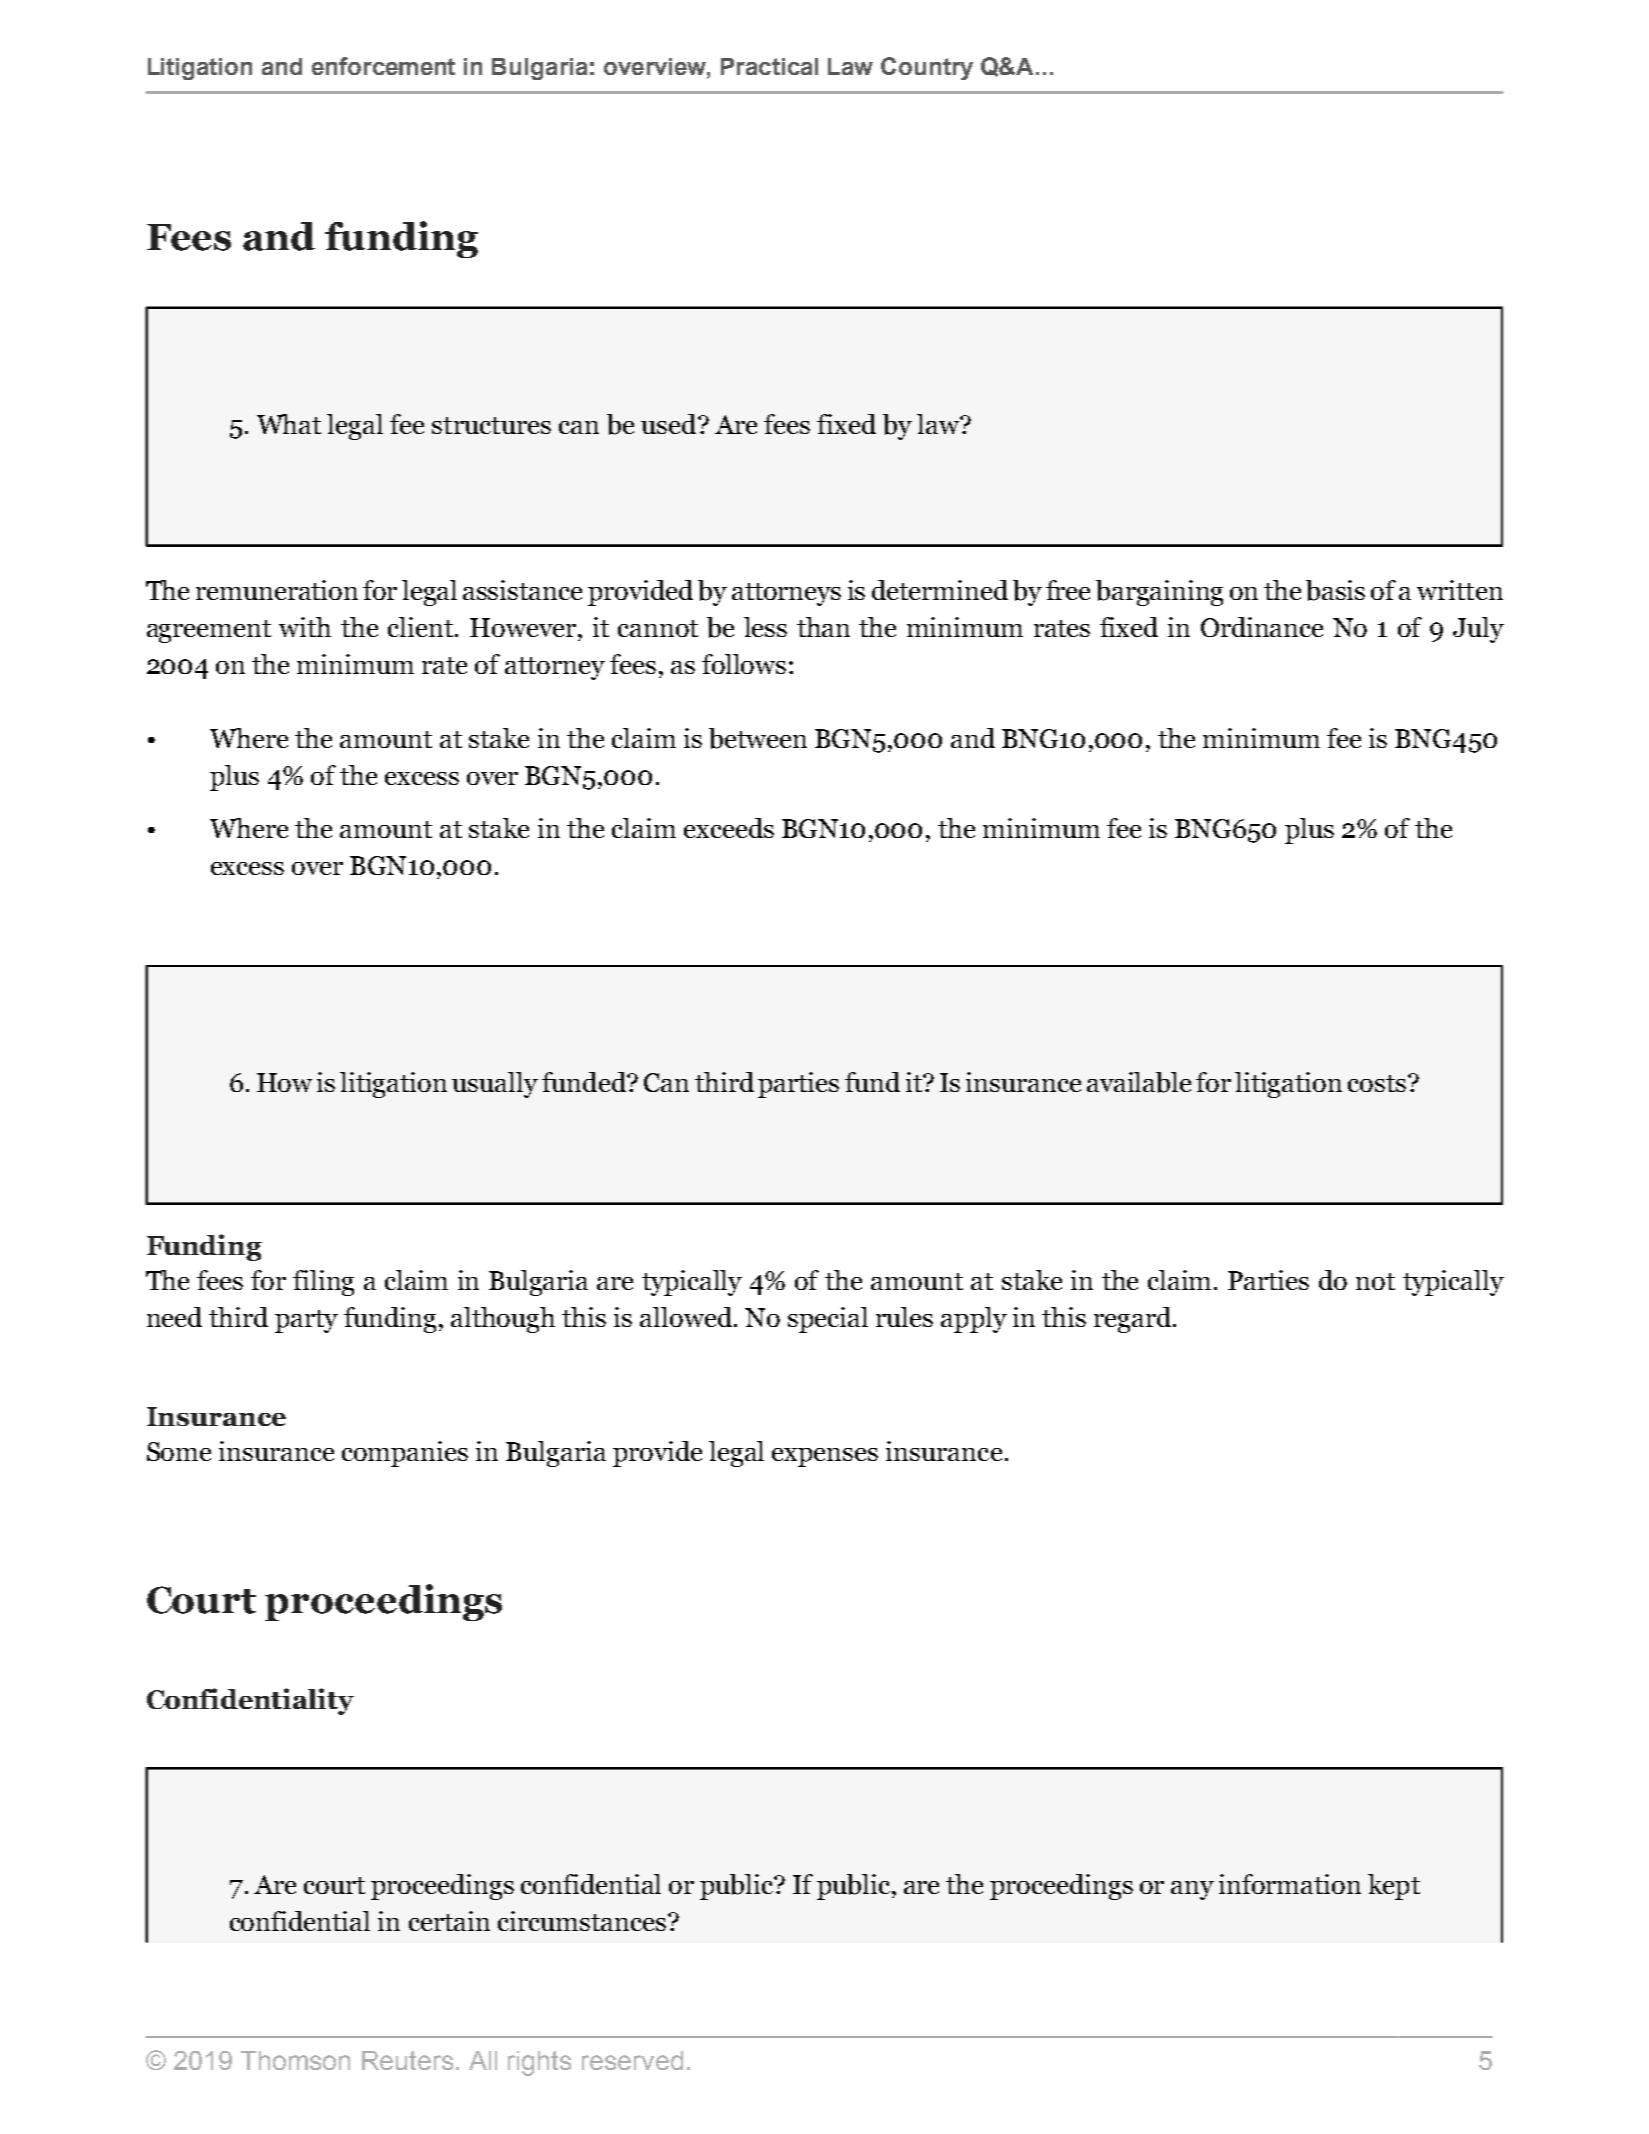 The height and width of the page is (2134, 1649). What do you see at coordinates (1290, 1884) in the page?
I see `information` at bounding box center [1290, 1884].
